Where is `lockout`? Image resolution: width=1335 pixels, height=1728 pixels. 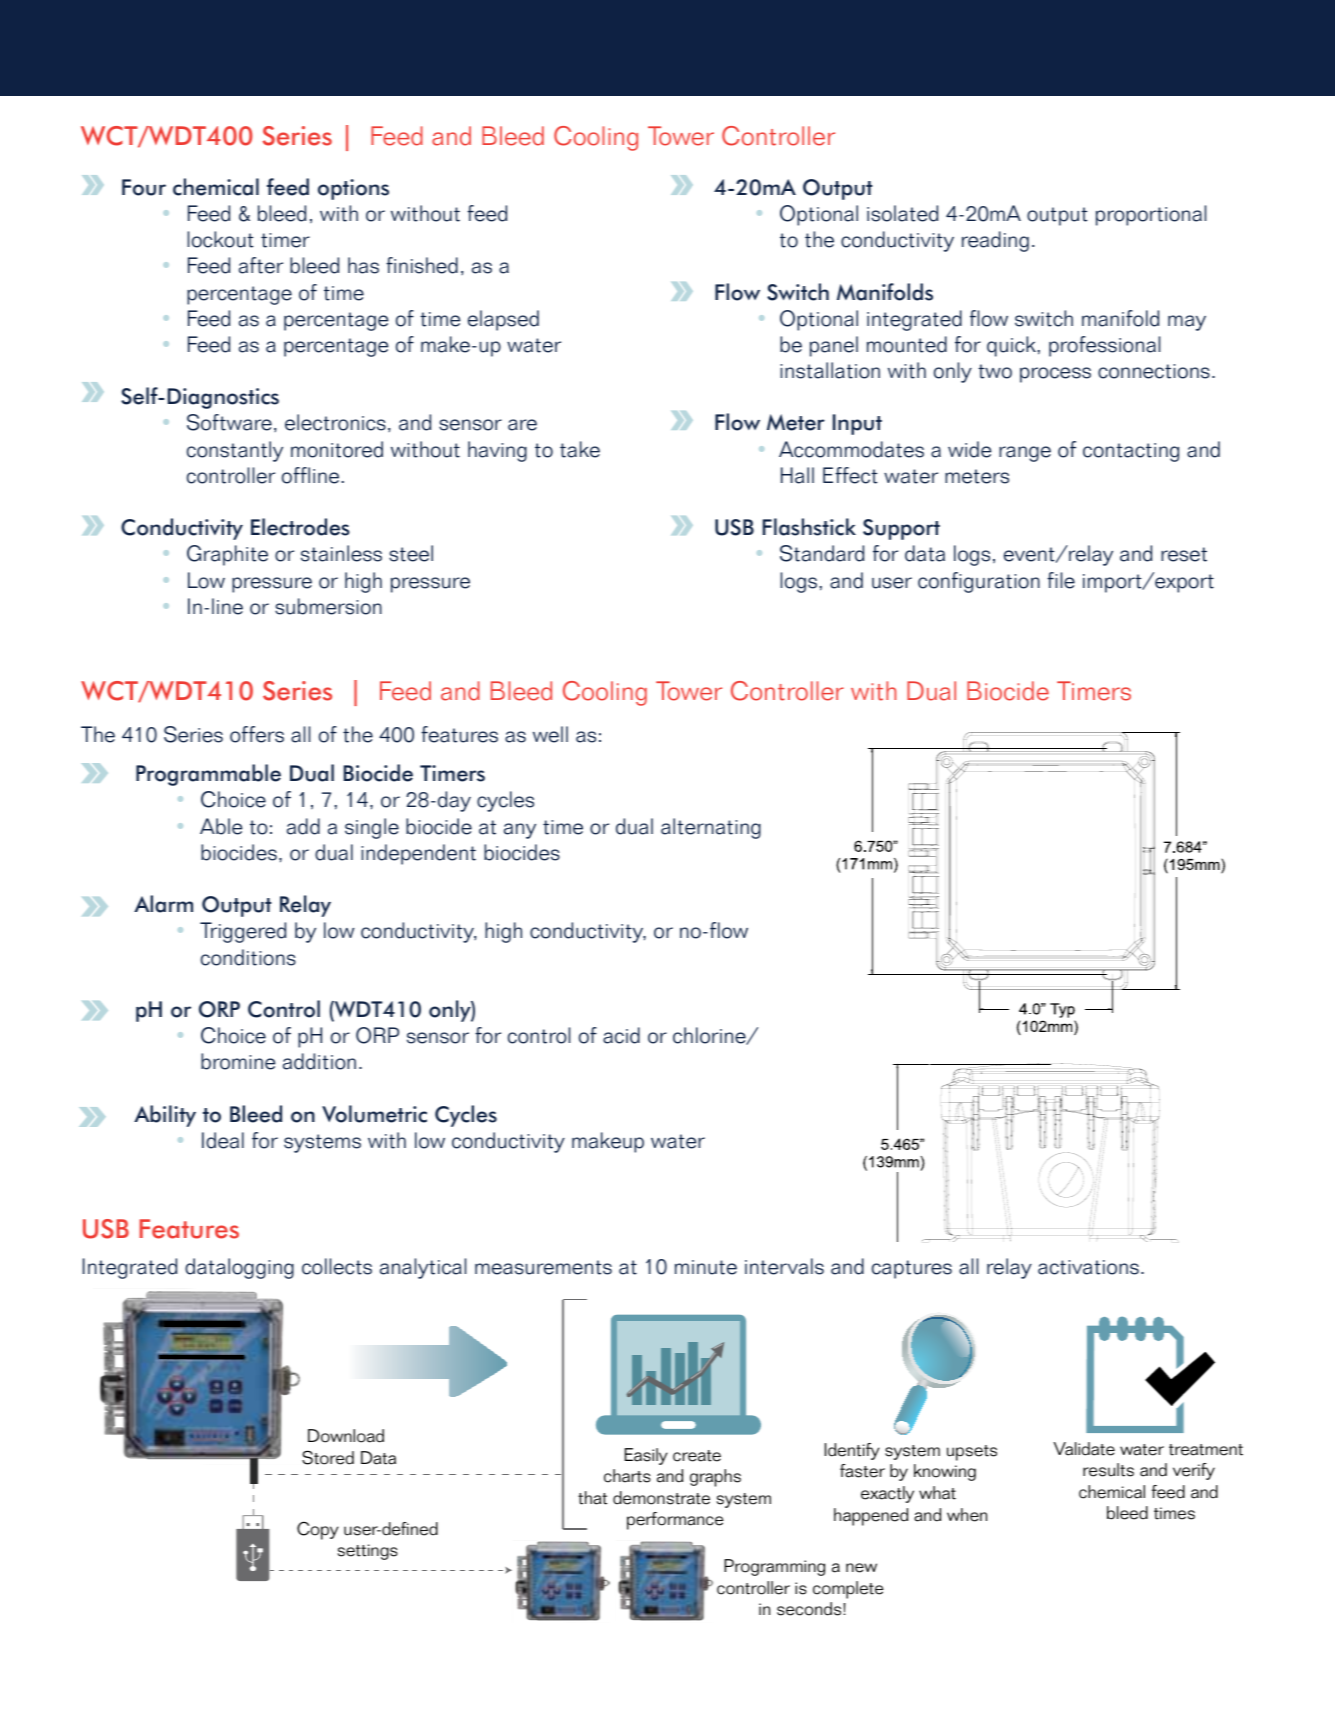 lockout is located at coordinates (220, 239).
